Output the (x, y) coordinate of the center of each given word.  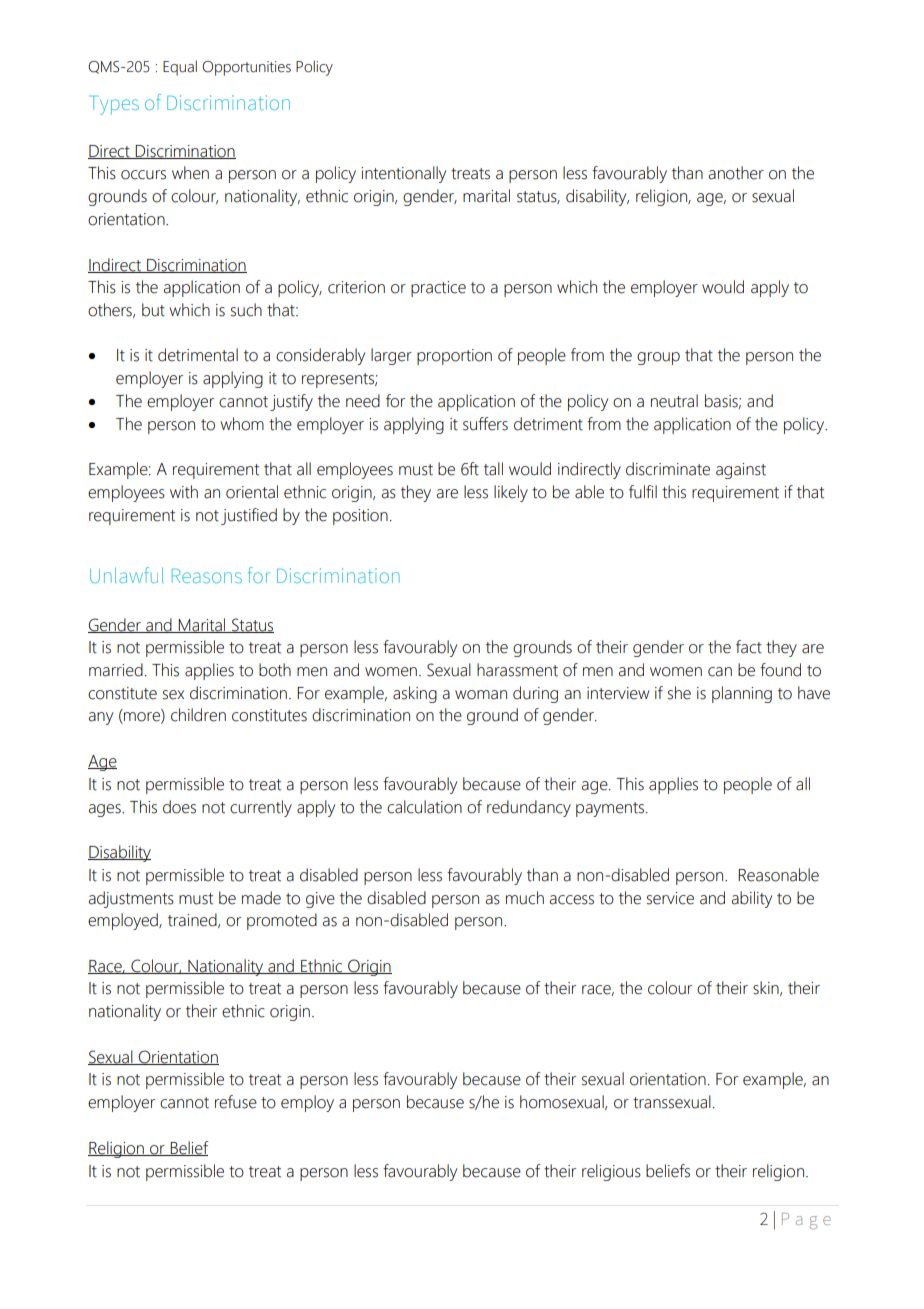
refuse (236, 1102)
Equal (180, 68)
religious (611, 1172)
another (736, 173)
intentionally (403, 174)
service (670, 898)
